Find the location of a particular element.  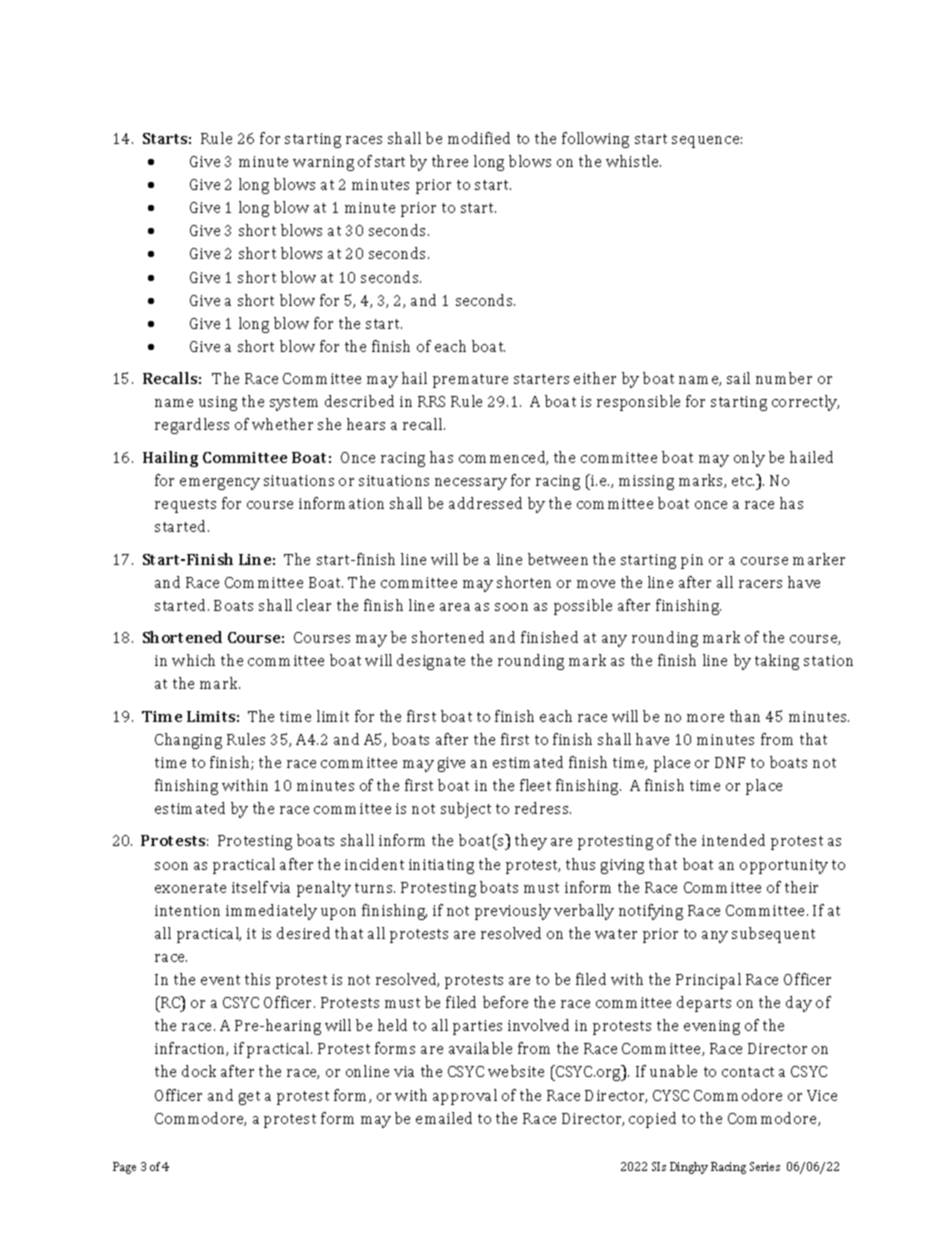

get is located at coordinates (249, 1098).
